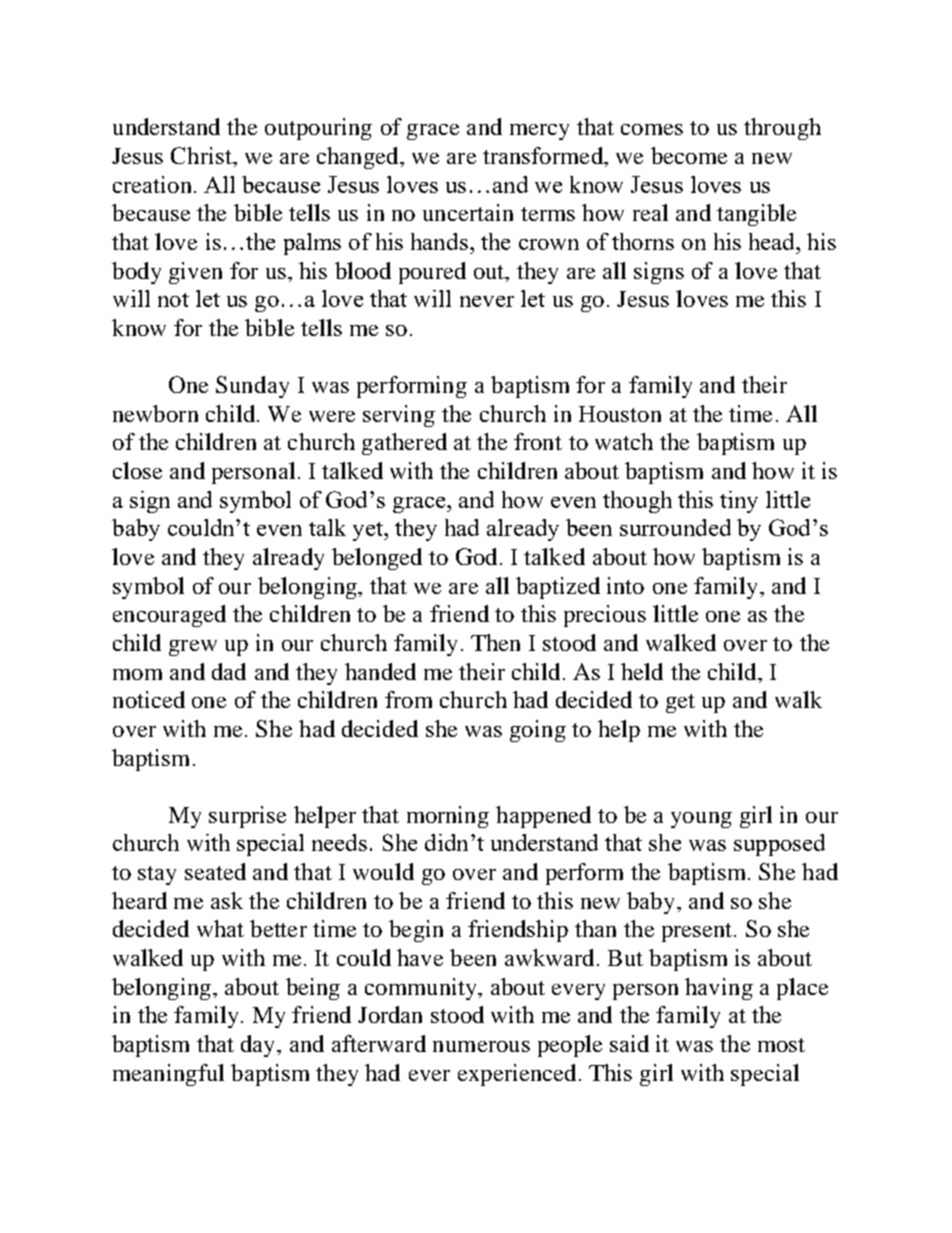  Describe the element at coordinates (448, 817) in the image. I see `morning` at that location.
